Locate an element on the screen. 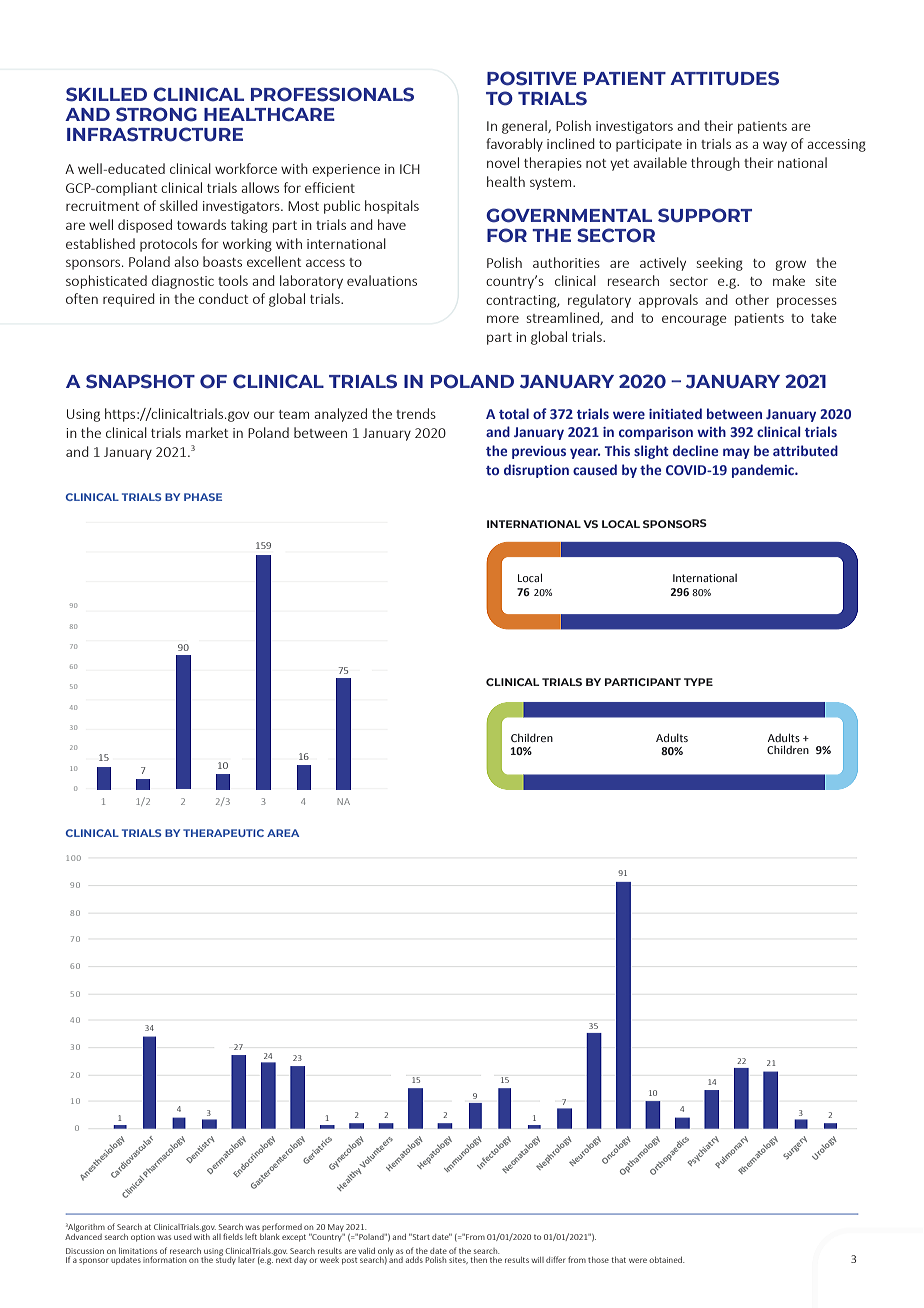  ATTITUDES is located at coordinates (724, 78).
